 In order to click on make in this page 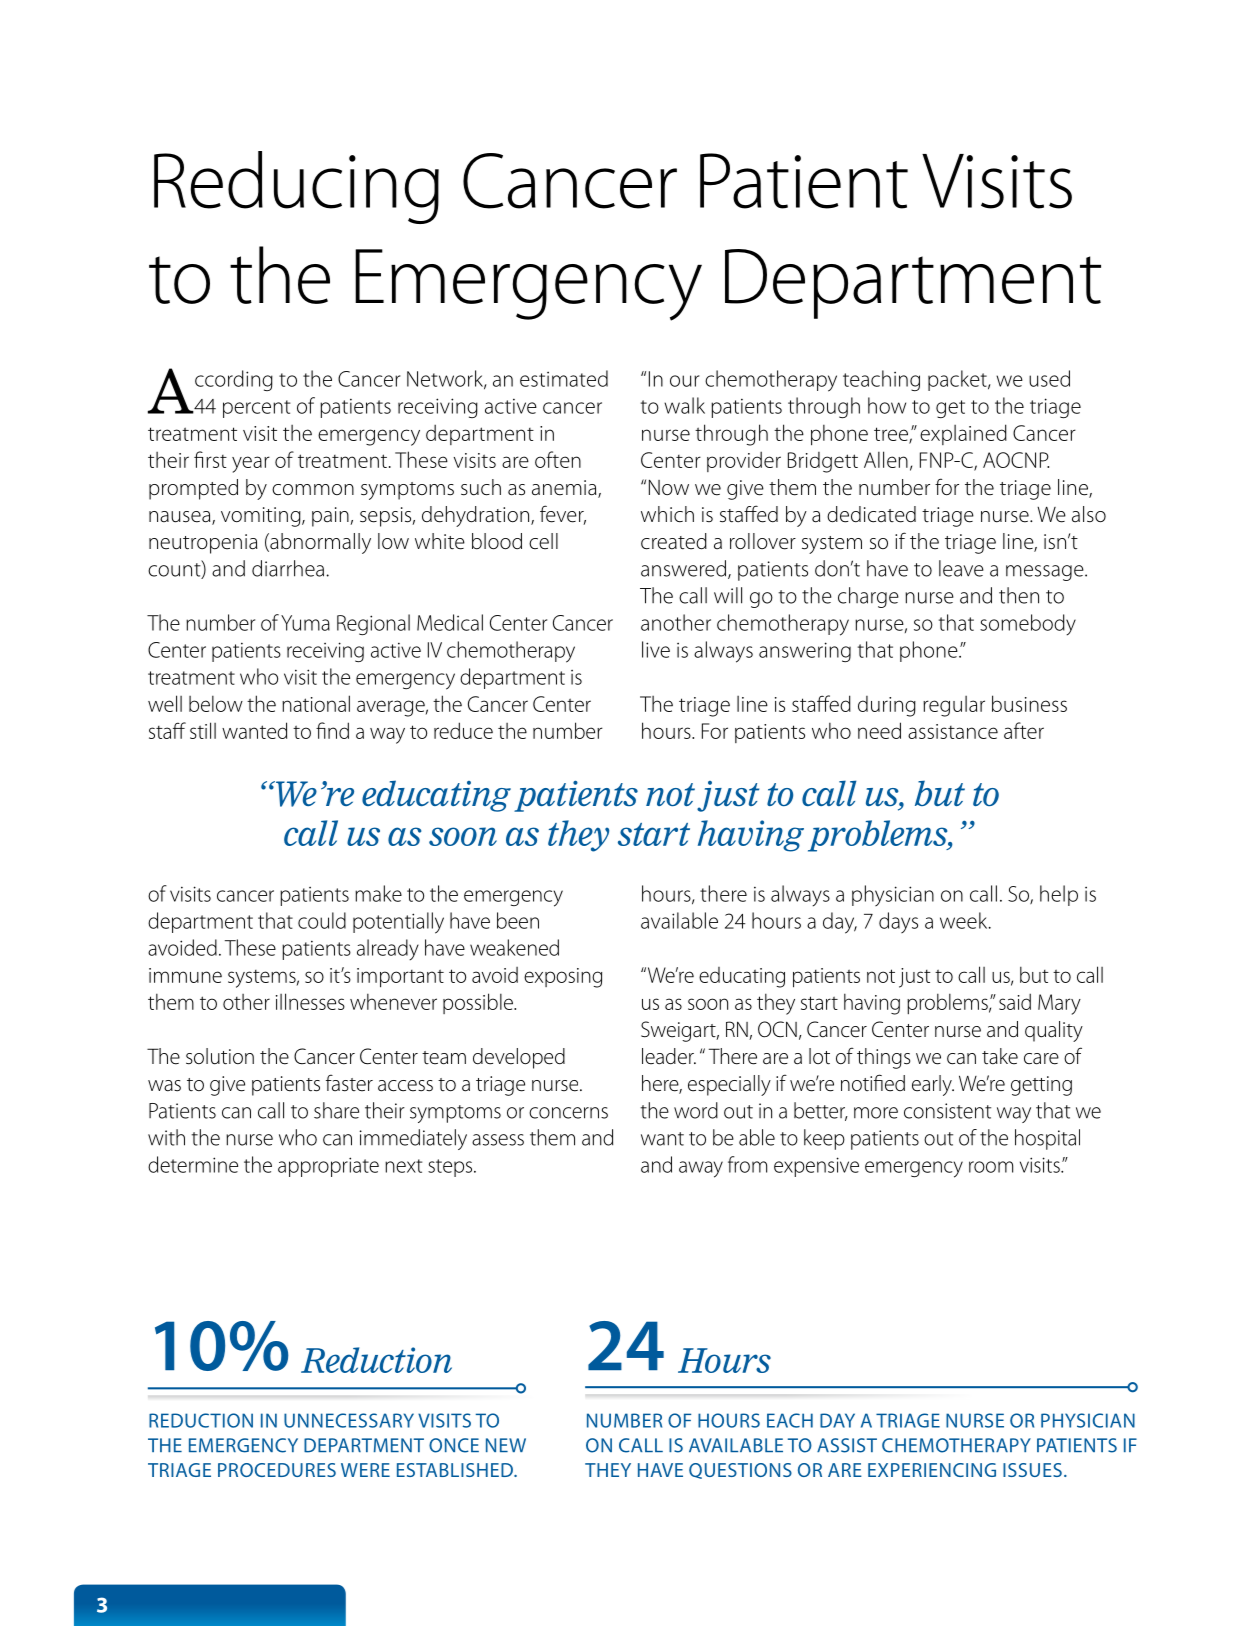, I will do `click(378, 893)`.
